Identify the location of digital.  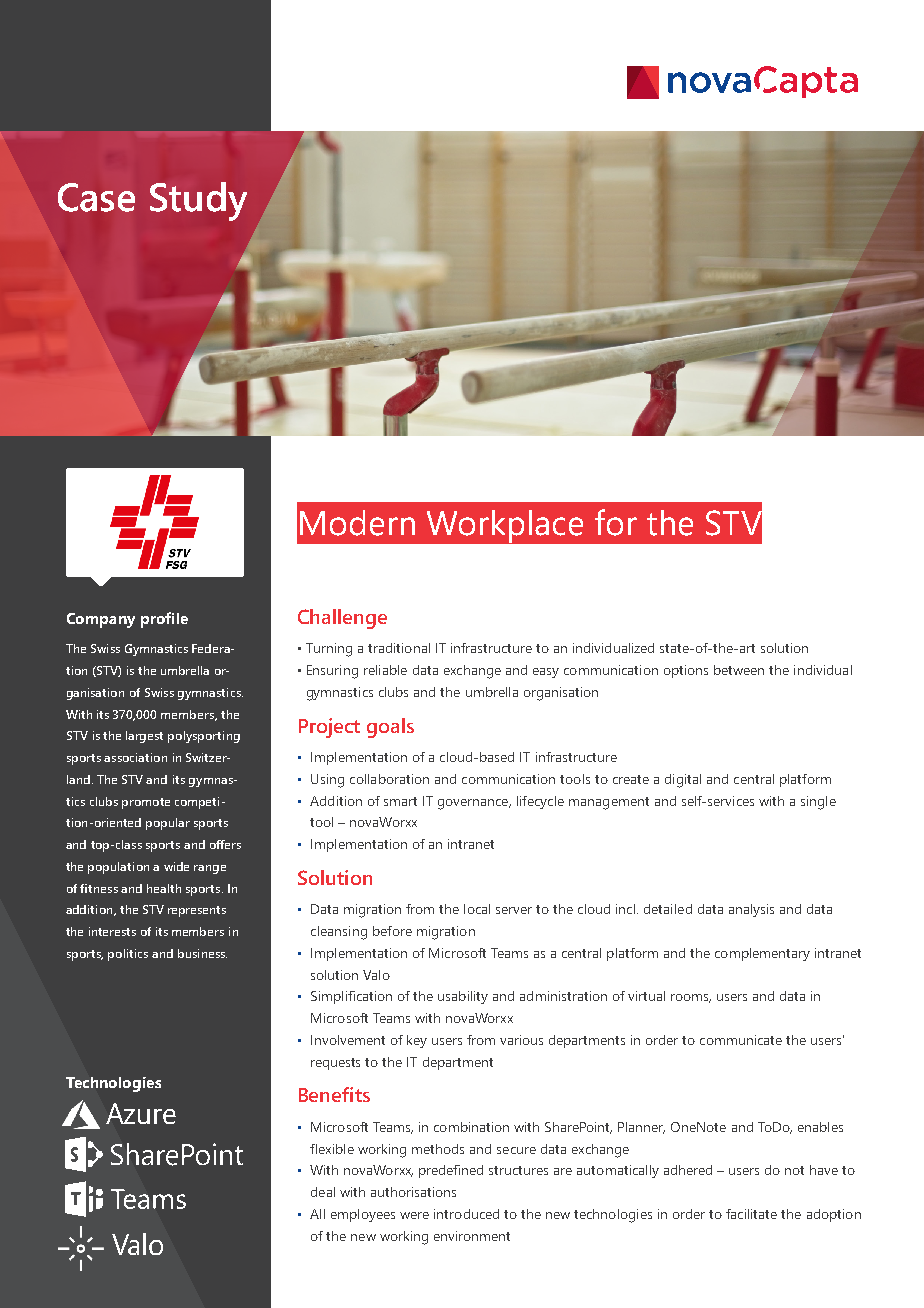
(683, 781).
